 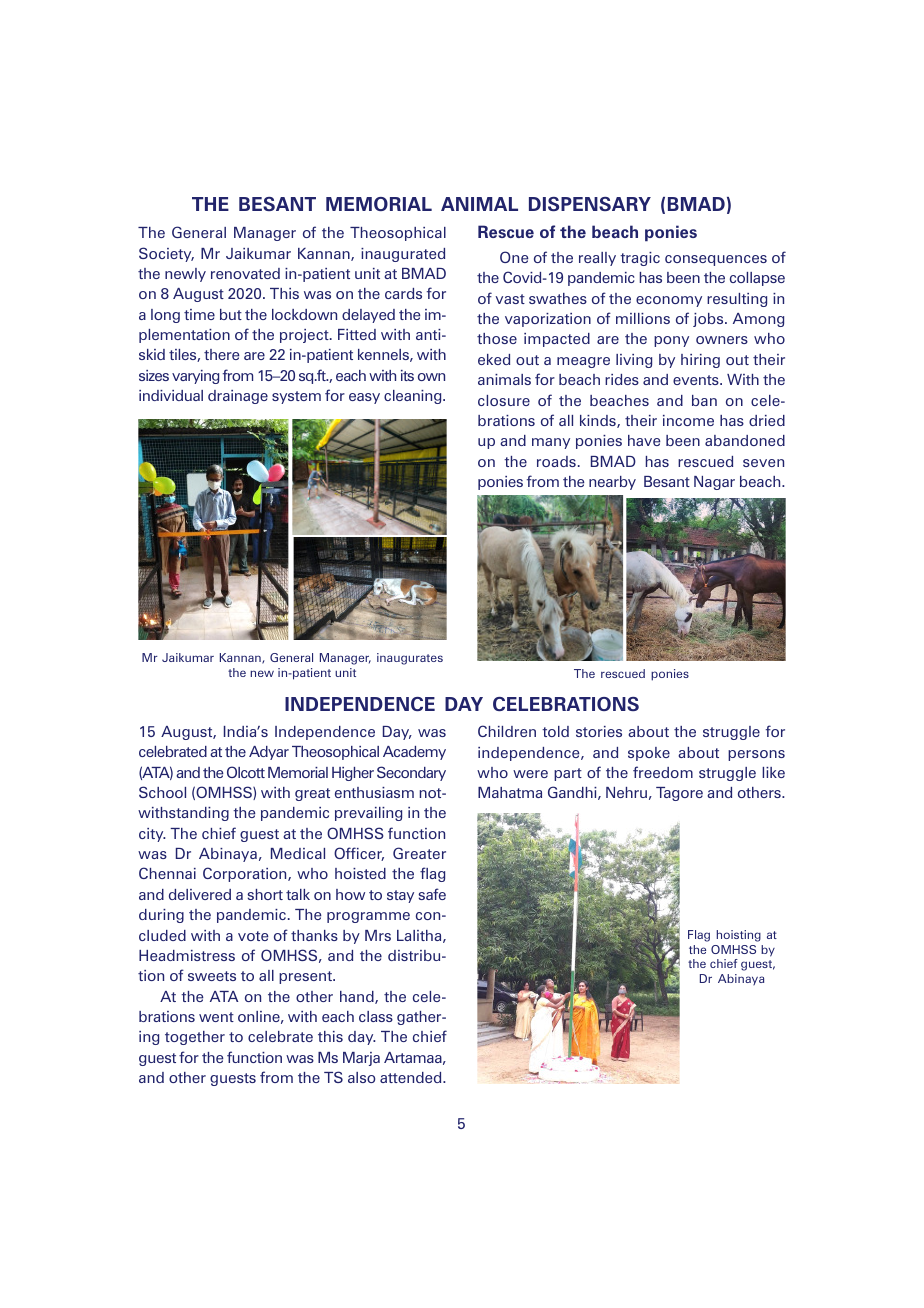 I want to click on safe, so click(x=432, y=894).
